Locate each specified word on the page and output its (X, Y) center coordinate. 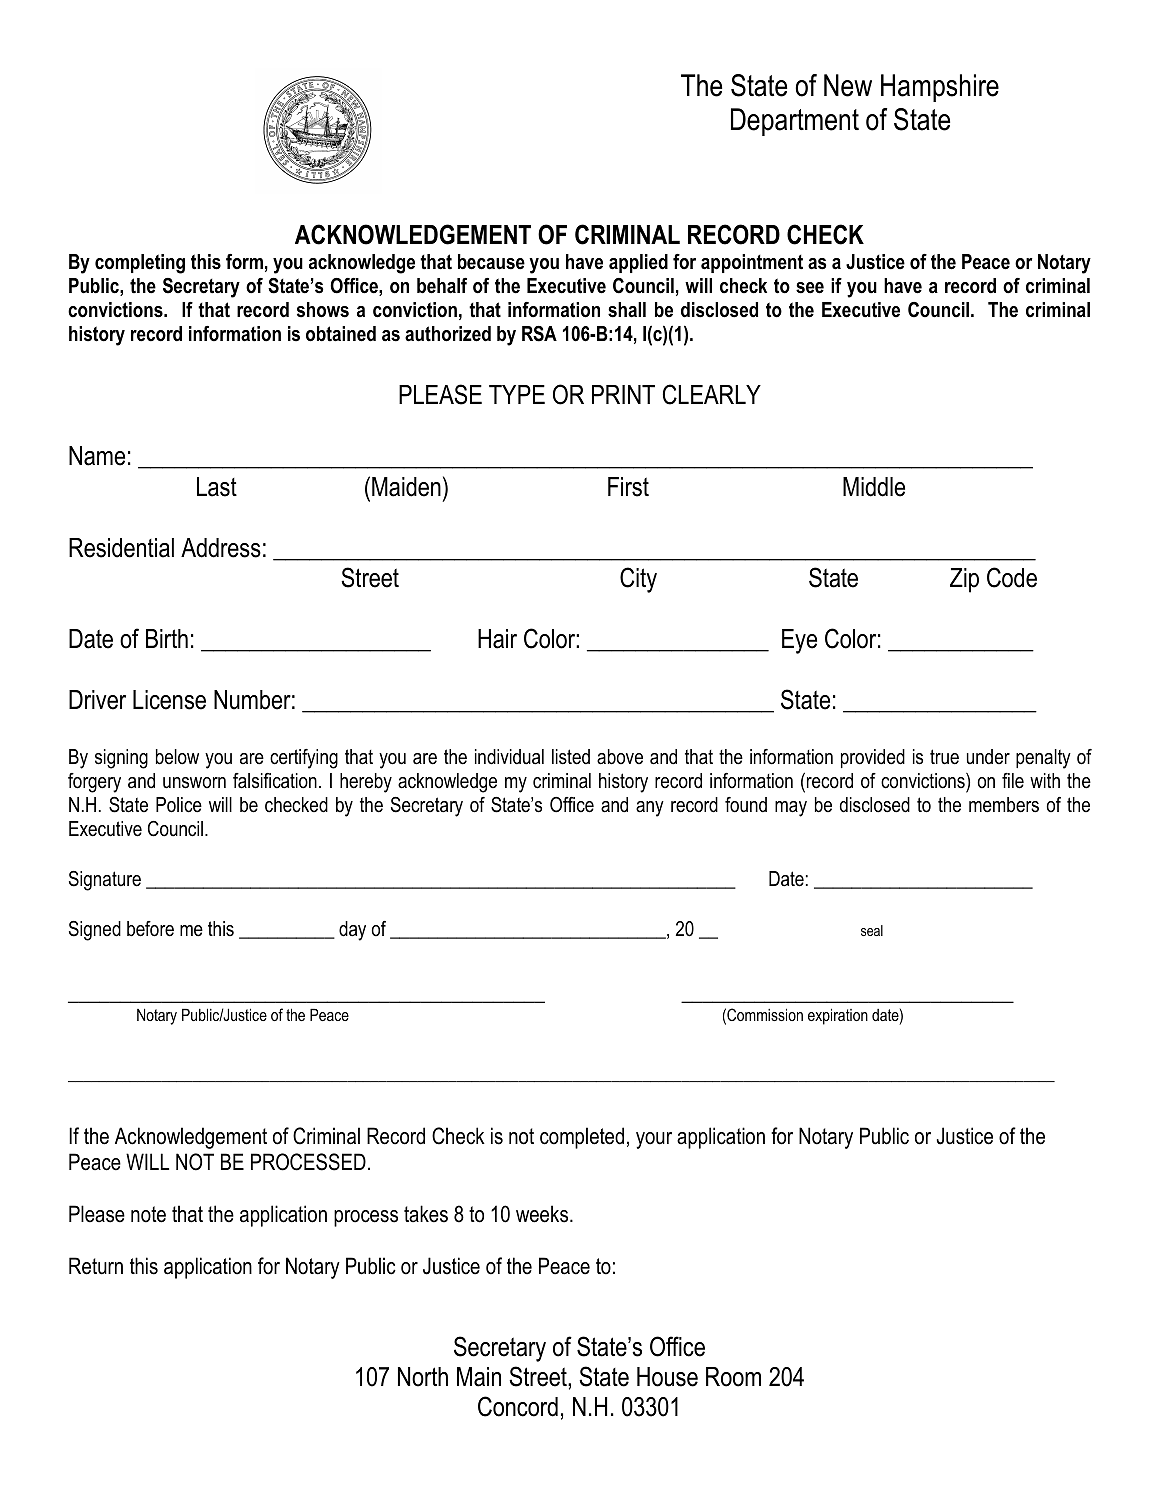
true (944, 757)
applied (638, 263)
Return (96, 1266)
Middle (874, 487)
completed (582, 1138)
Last (217, 487)
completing (140, 264)
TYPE (517, 394)
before (150, 929)
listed (571, 757)
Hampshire (940, 88)
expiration (838, 1016)
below (177, 757)
